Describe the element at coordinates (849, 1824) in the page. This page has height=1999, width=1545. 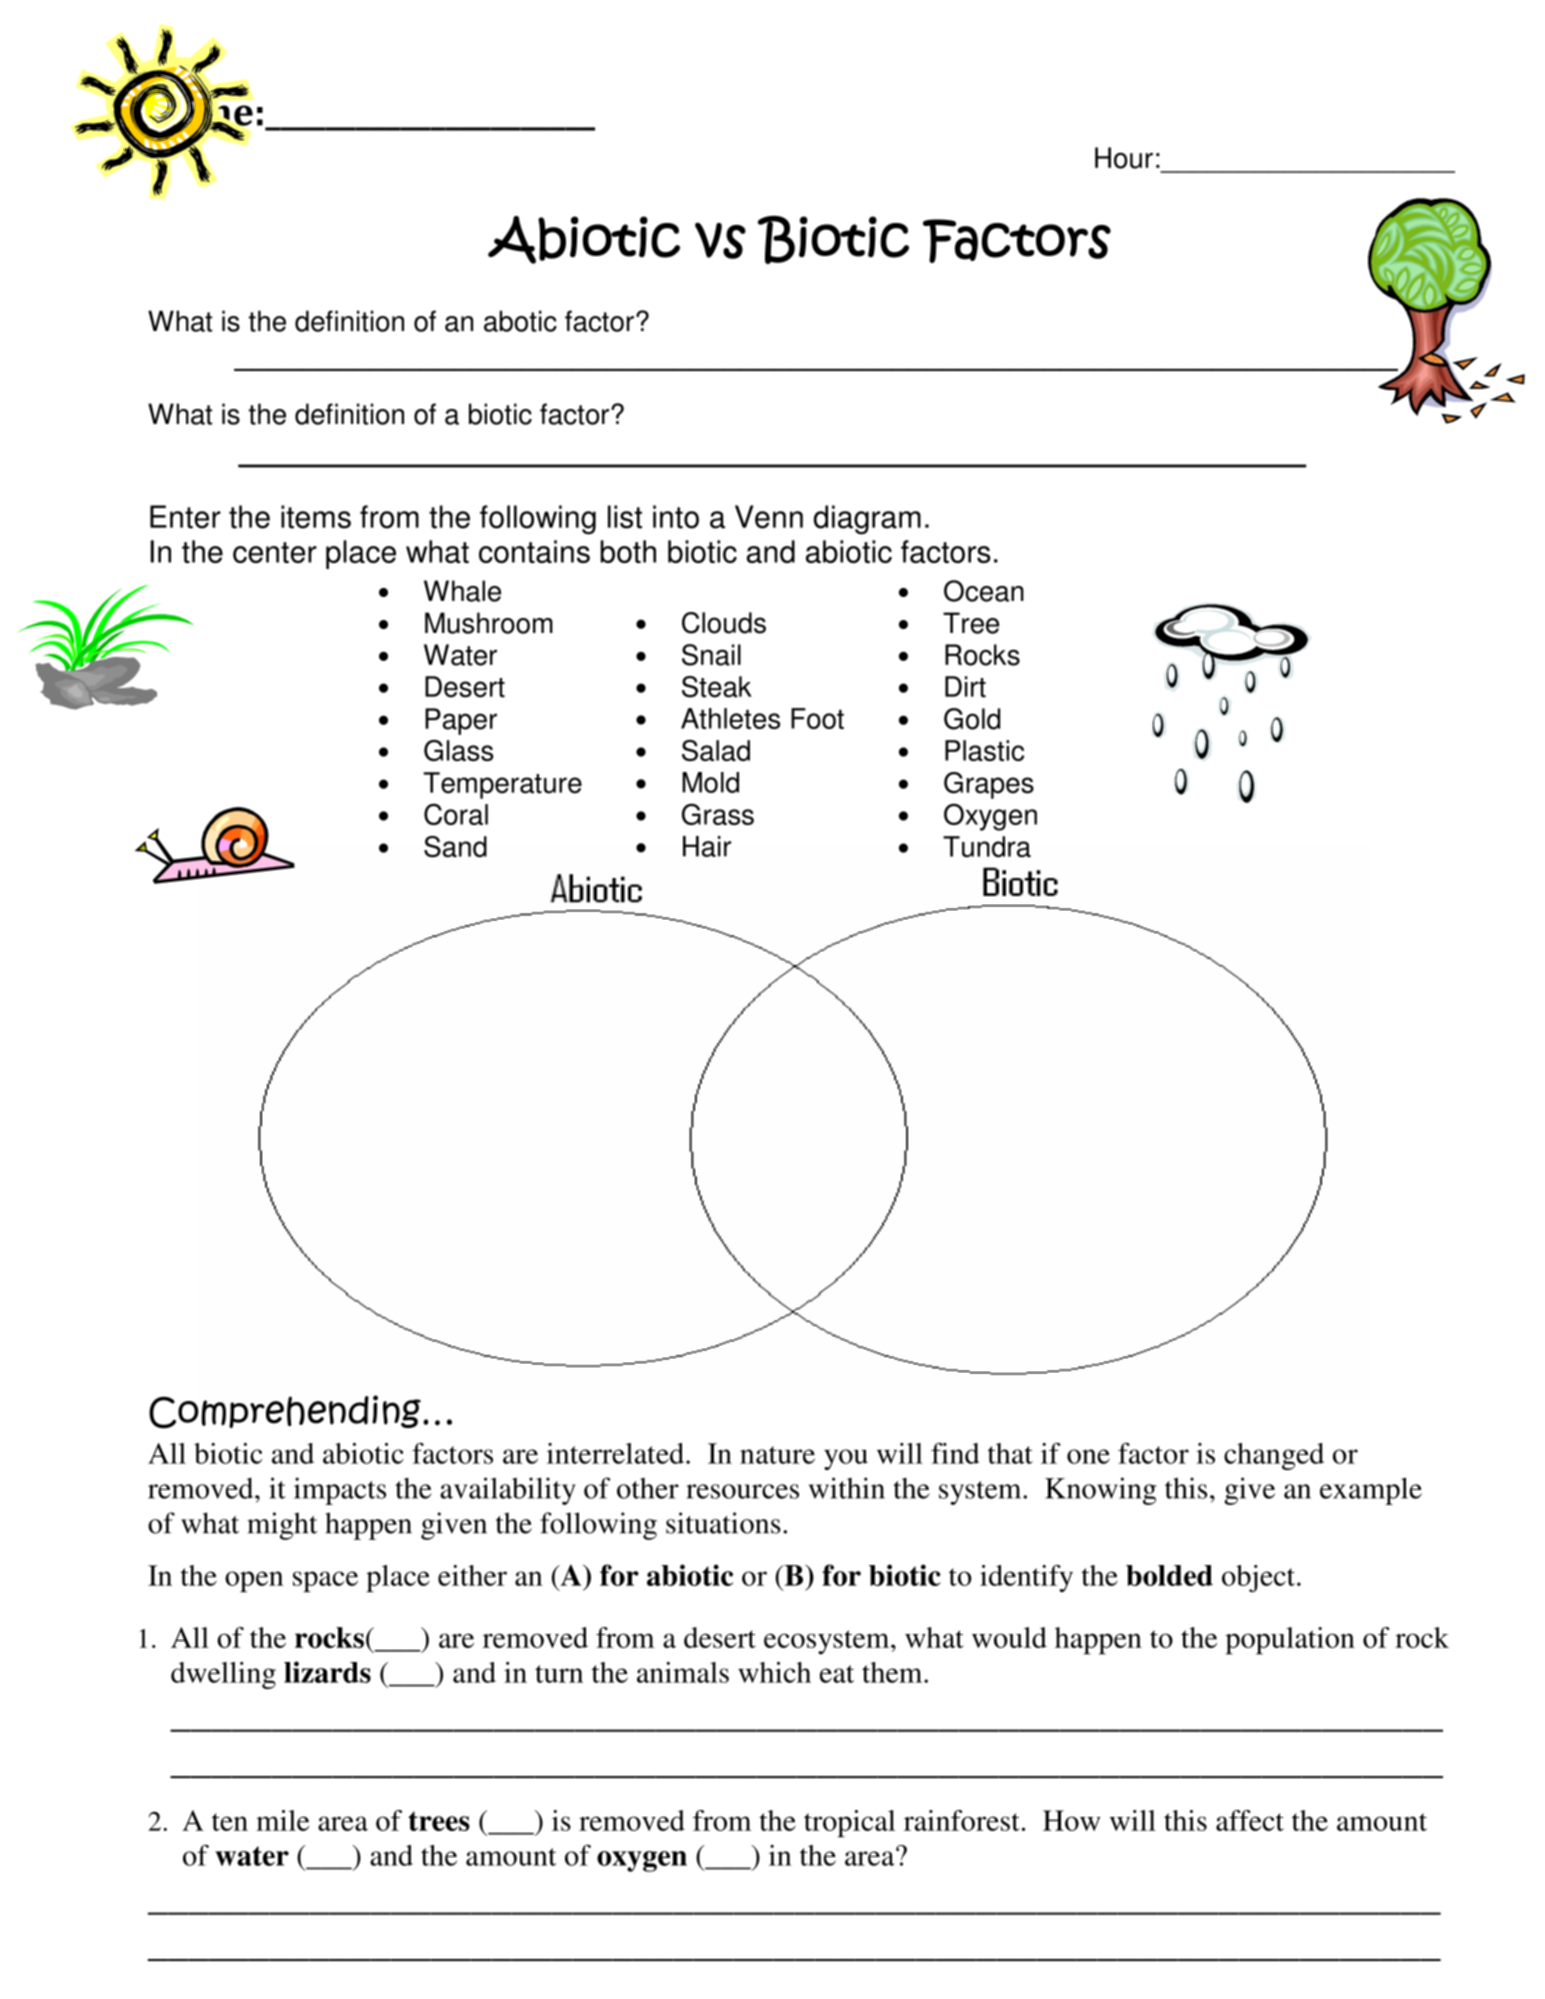
I see `tropical` at that location.
